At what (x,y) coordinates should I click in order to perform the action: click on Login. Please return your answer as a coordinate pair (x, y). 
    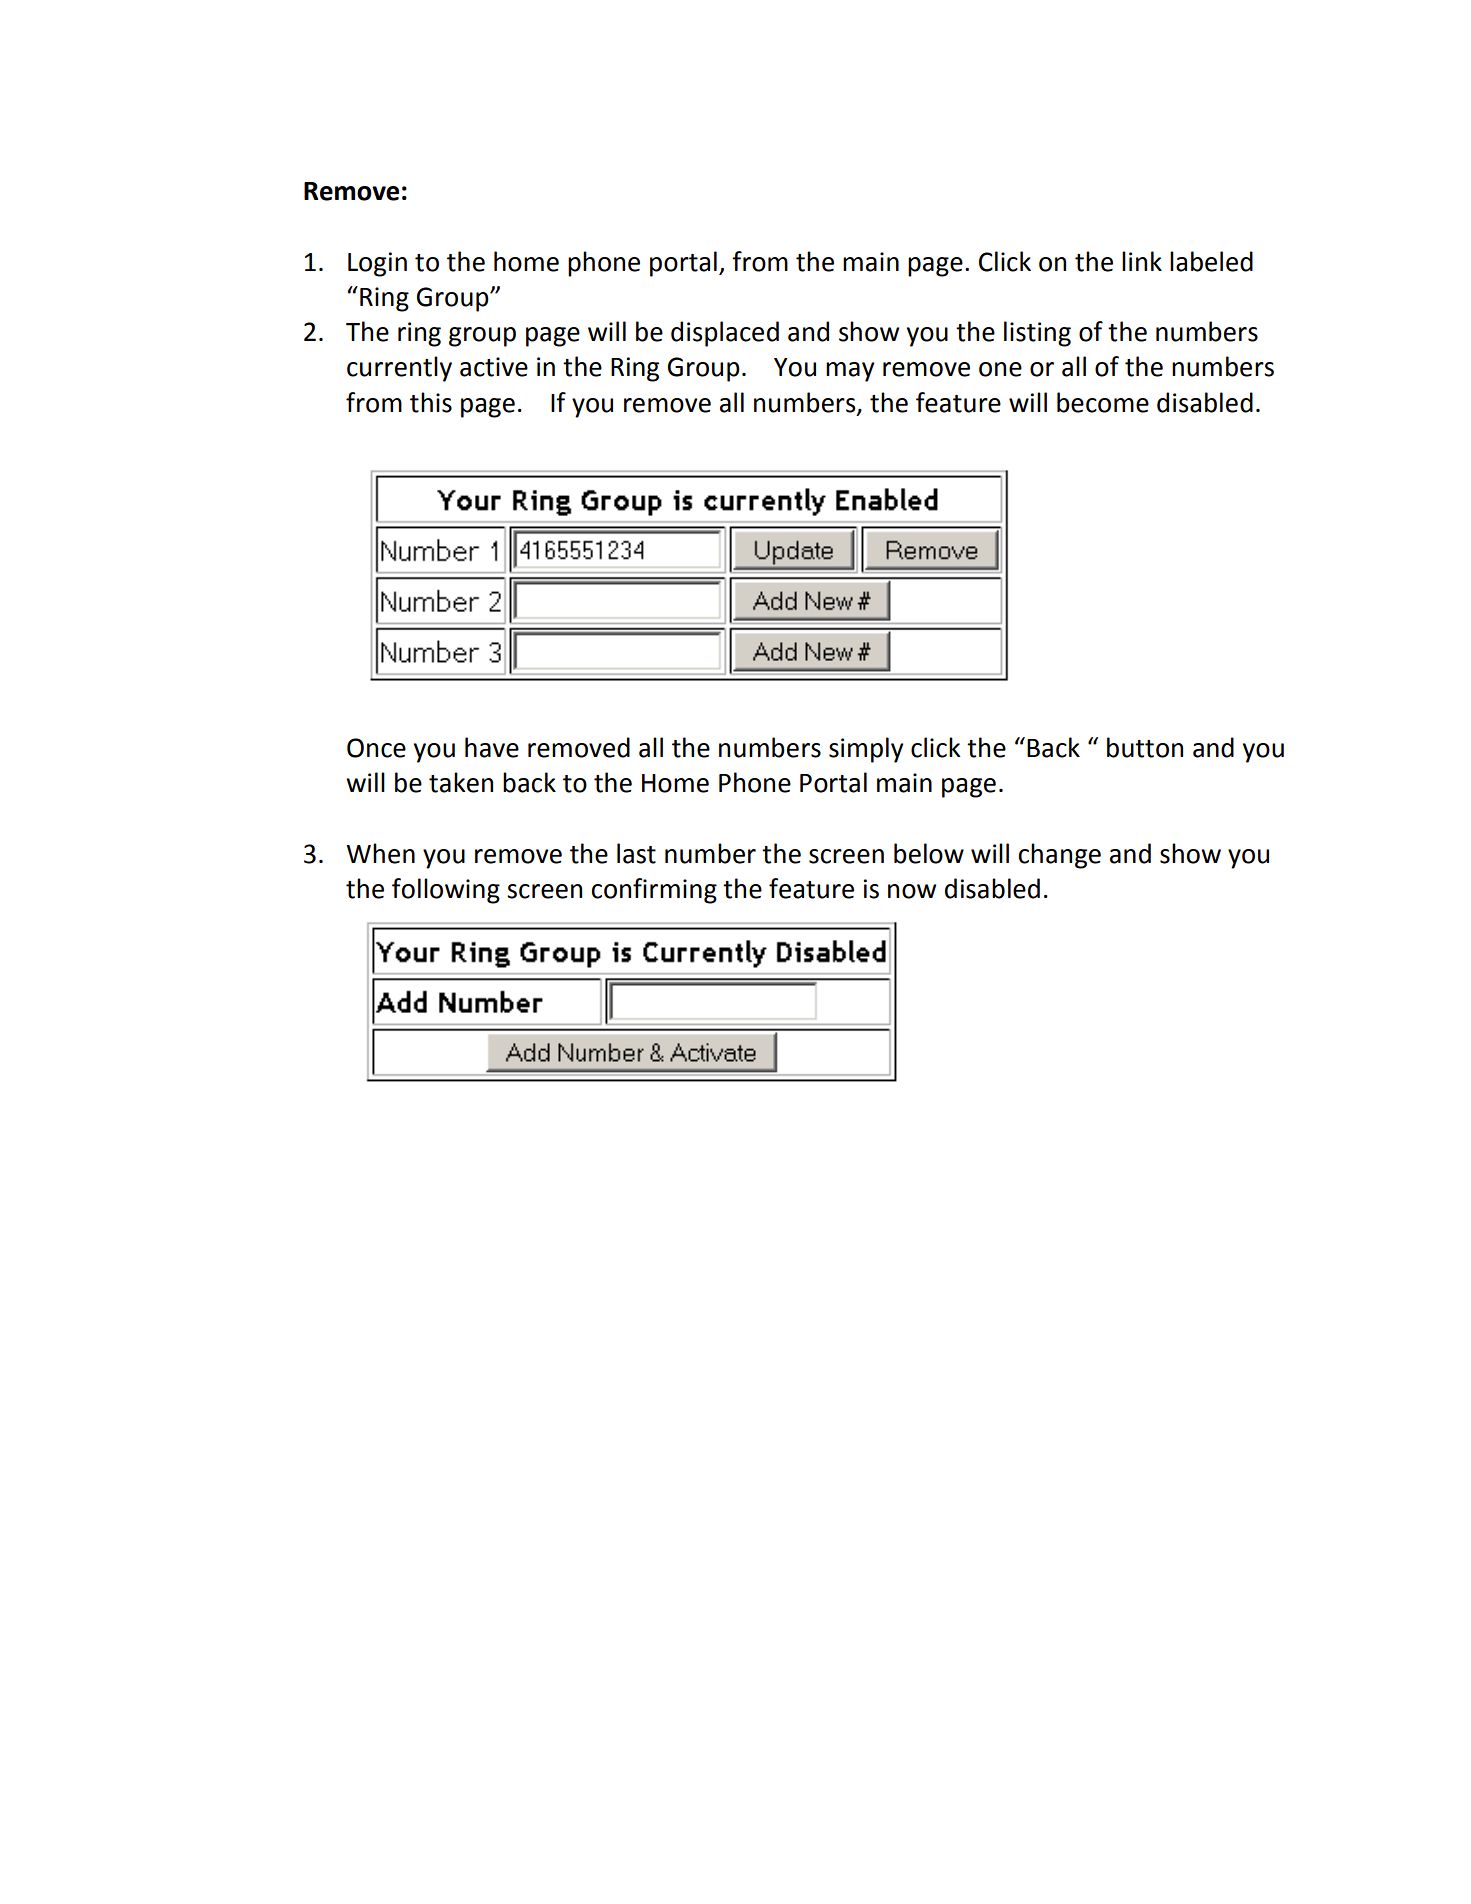
    Looking at the image, I should click on (377, 264).
